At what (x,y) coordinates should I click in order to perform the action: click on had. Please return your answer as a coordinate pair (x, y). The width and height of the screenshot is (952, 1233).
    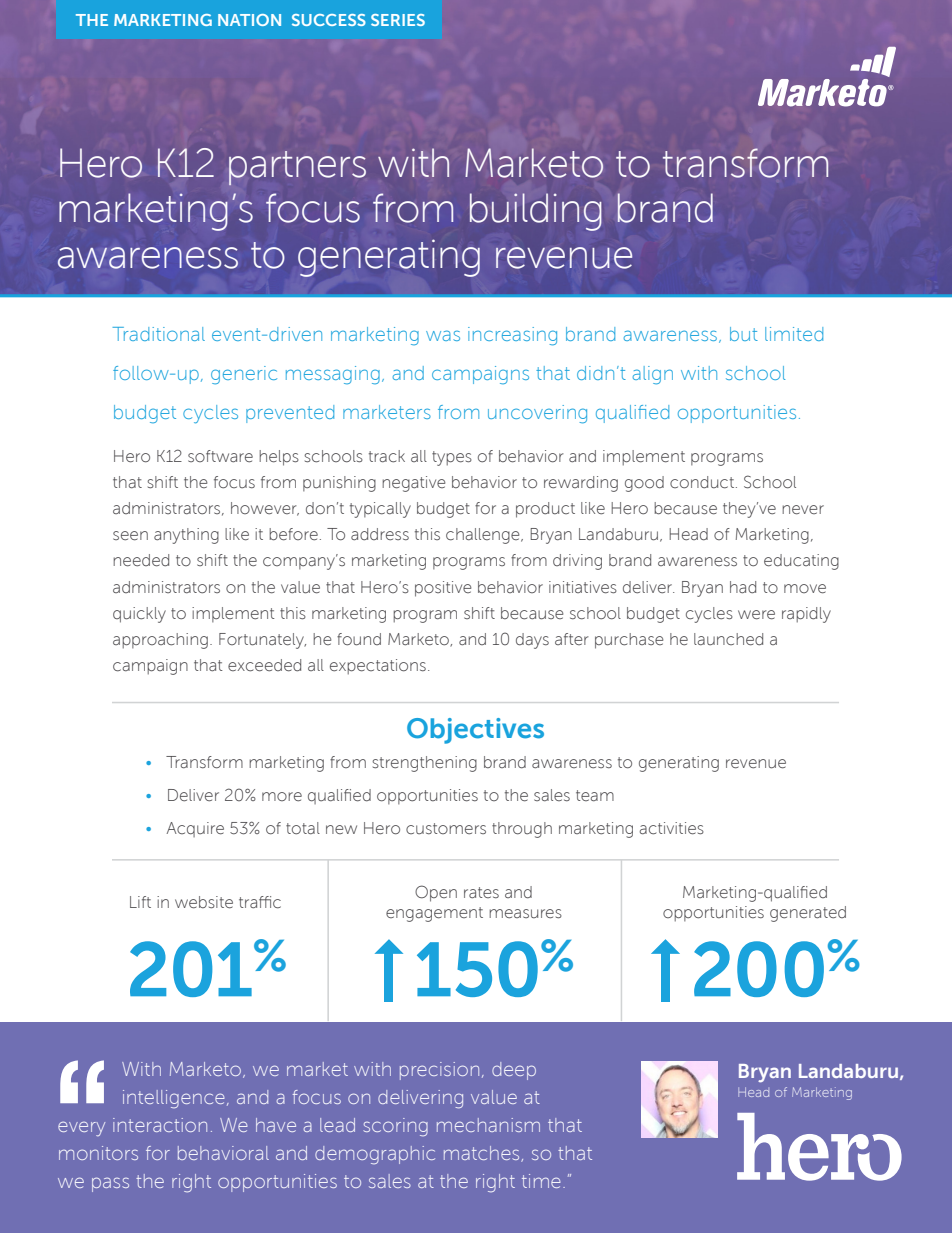
    Looking at the image, I should click on (743, 587).
